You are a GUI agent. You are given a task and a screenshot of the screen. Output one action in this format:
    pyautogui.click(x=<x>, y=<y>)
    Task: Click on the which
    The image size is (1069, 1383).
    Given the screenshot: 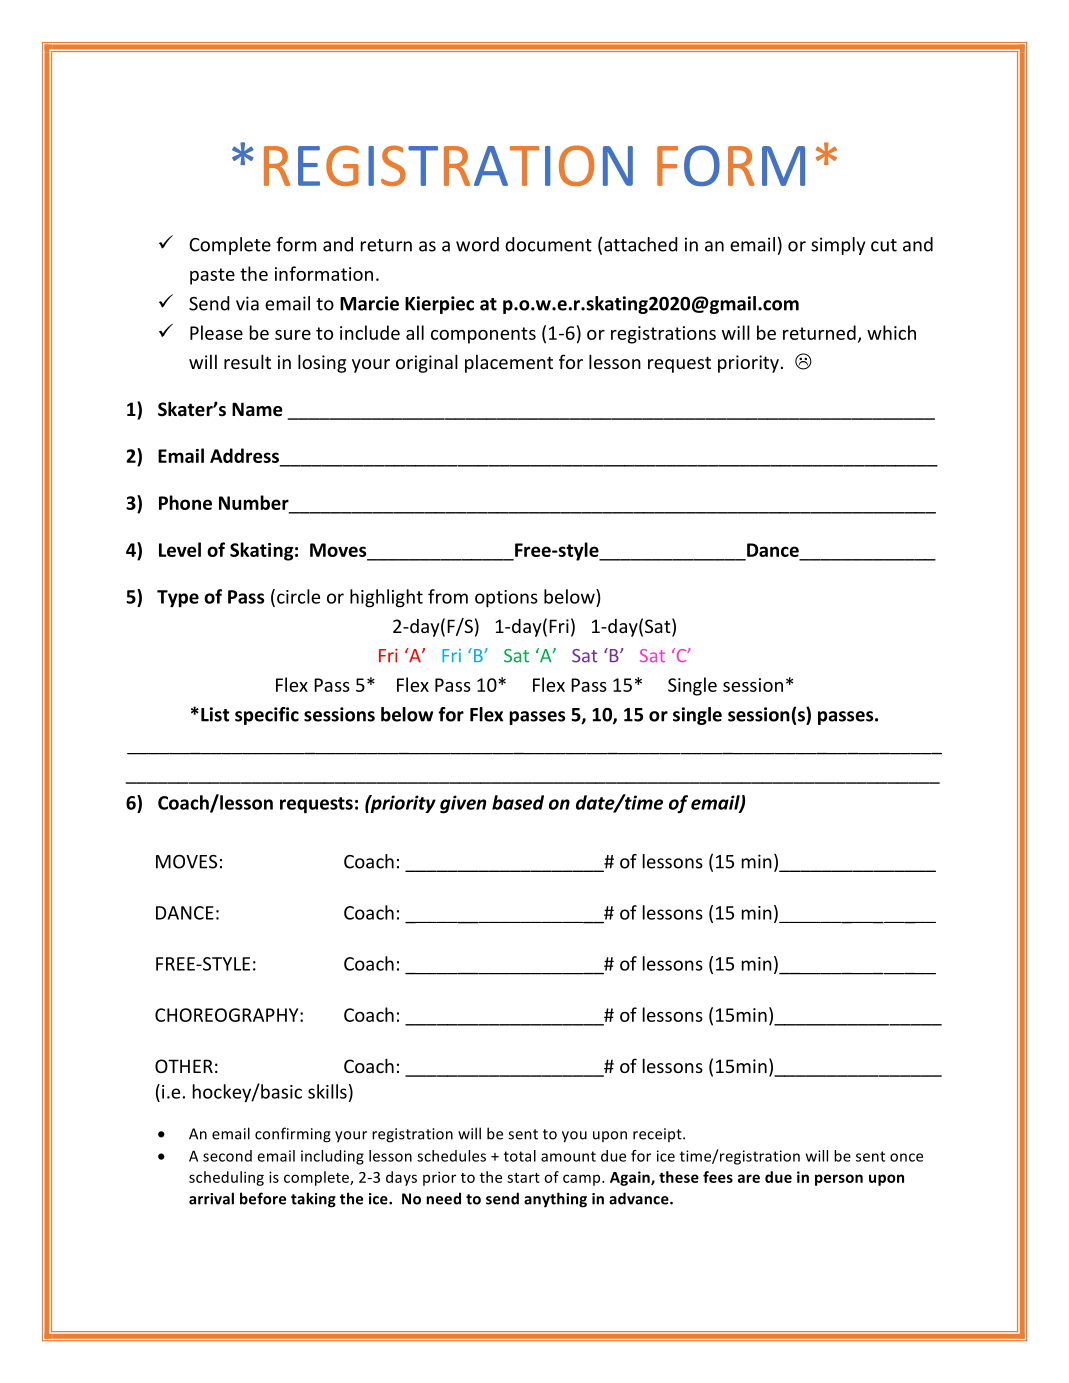 What is the action you would take?
    pyautogui.click(x=891, y=332)
